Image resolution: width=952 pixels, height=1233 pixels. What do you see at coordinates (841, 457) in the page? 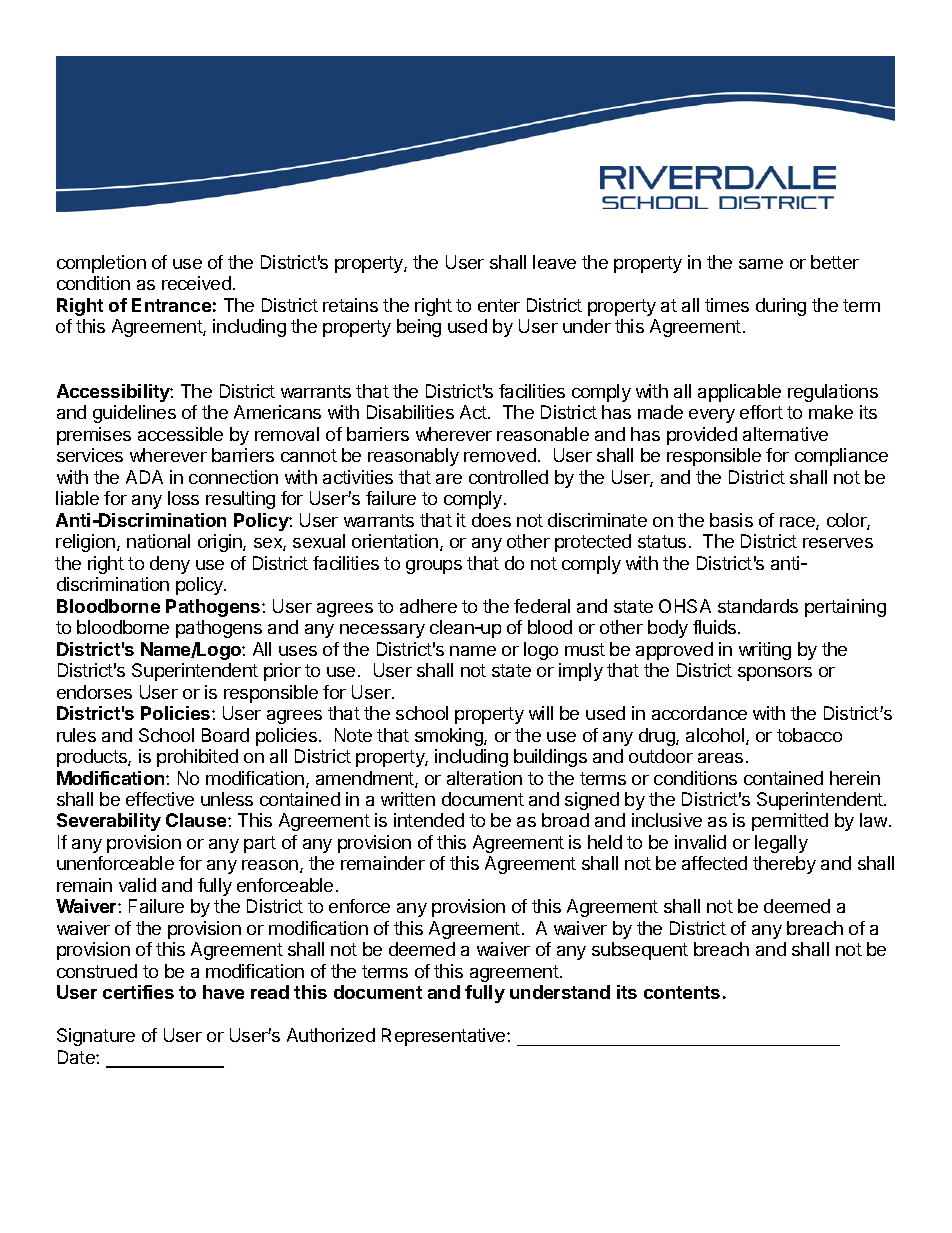
I see `compliance` at bounding box center [841, 457].
